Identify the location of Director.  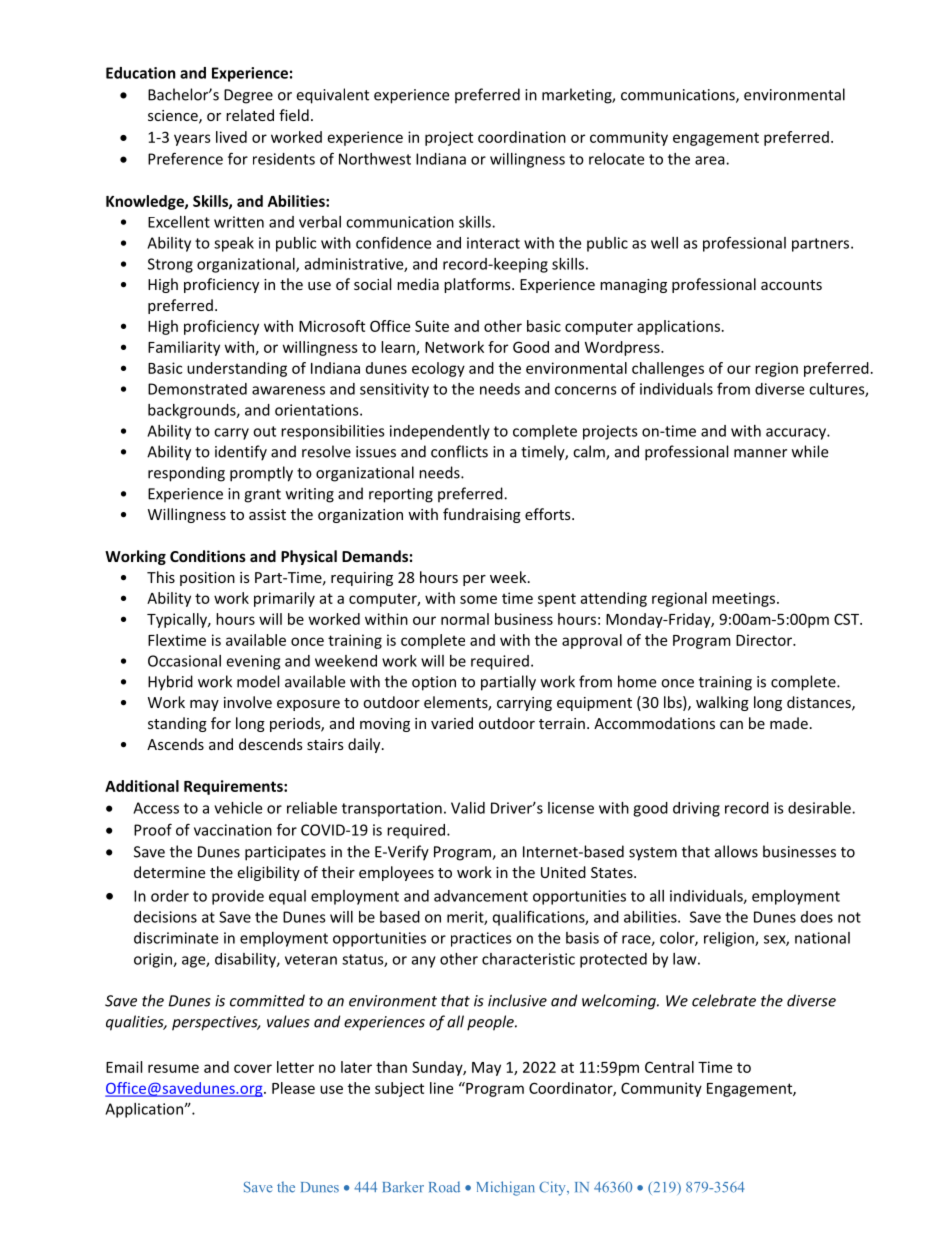
(765, 640).
